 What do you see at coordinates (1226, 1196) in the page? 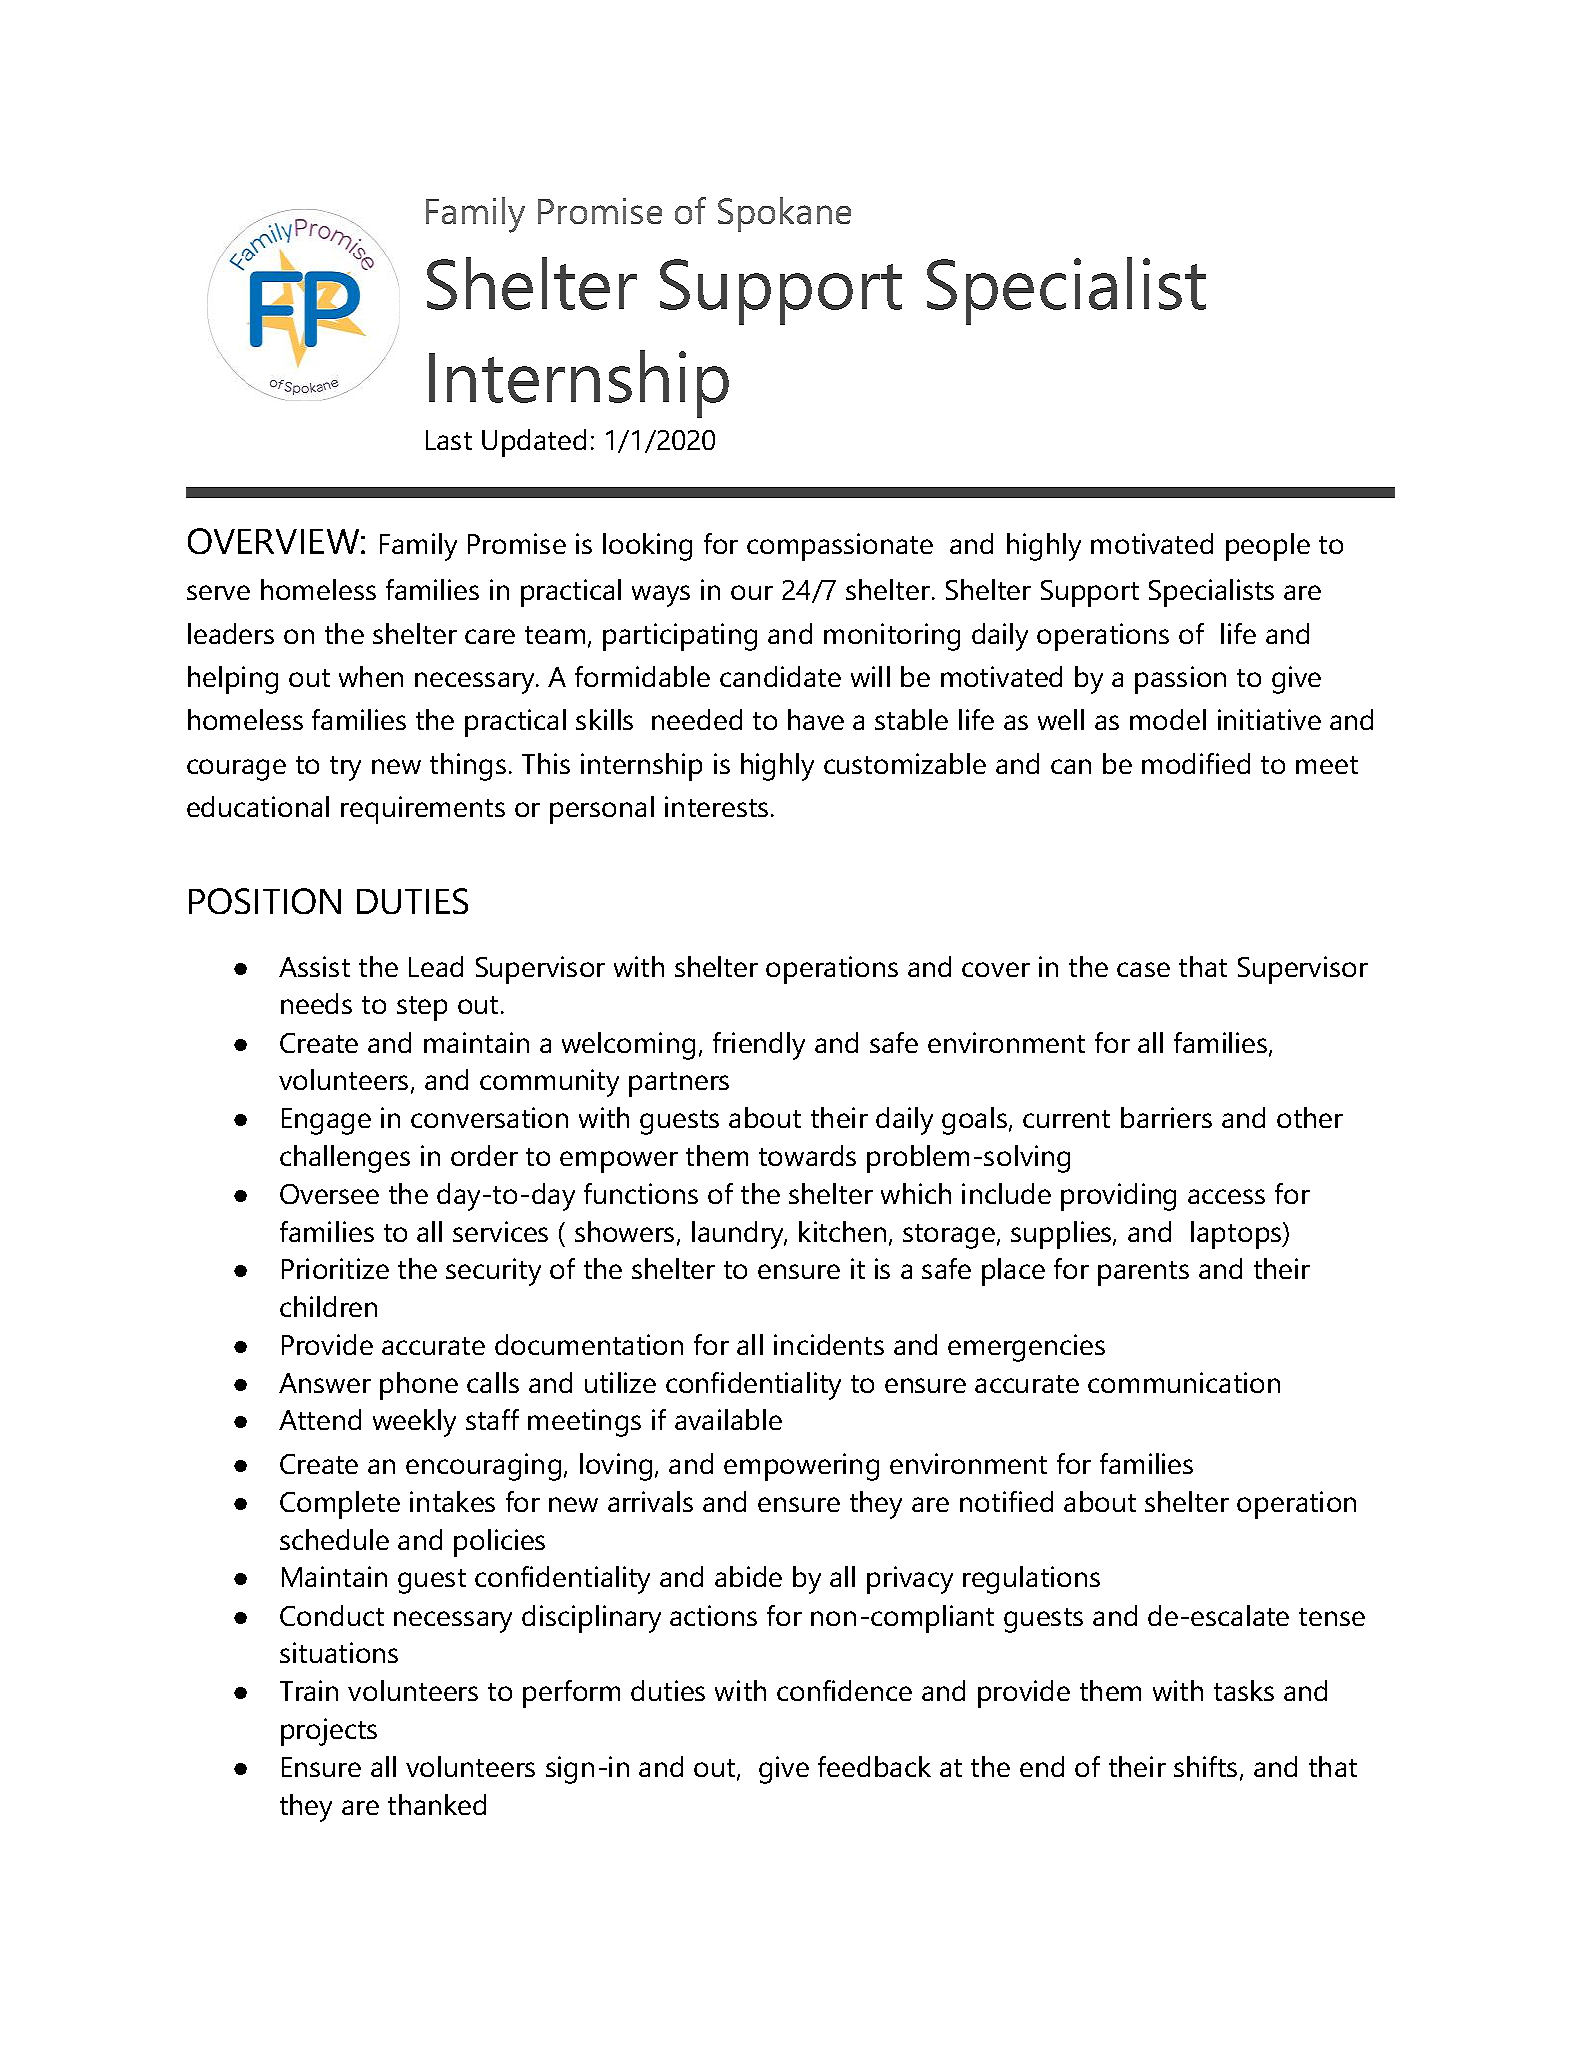
I see `access` at bounding box center [1226, 1196].
